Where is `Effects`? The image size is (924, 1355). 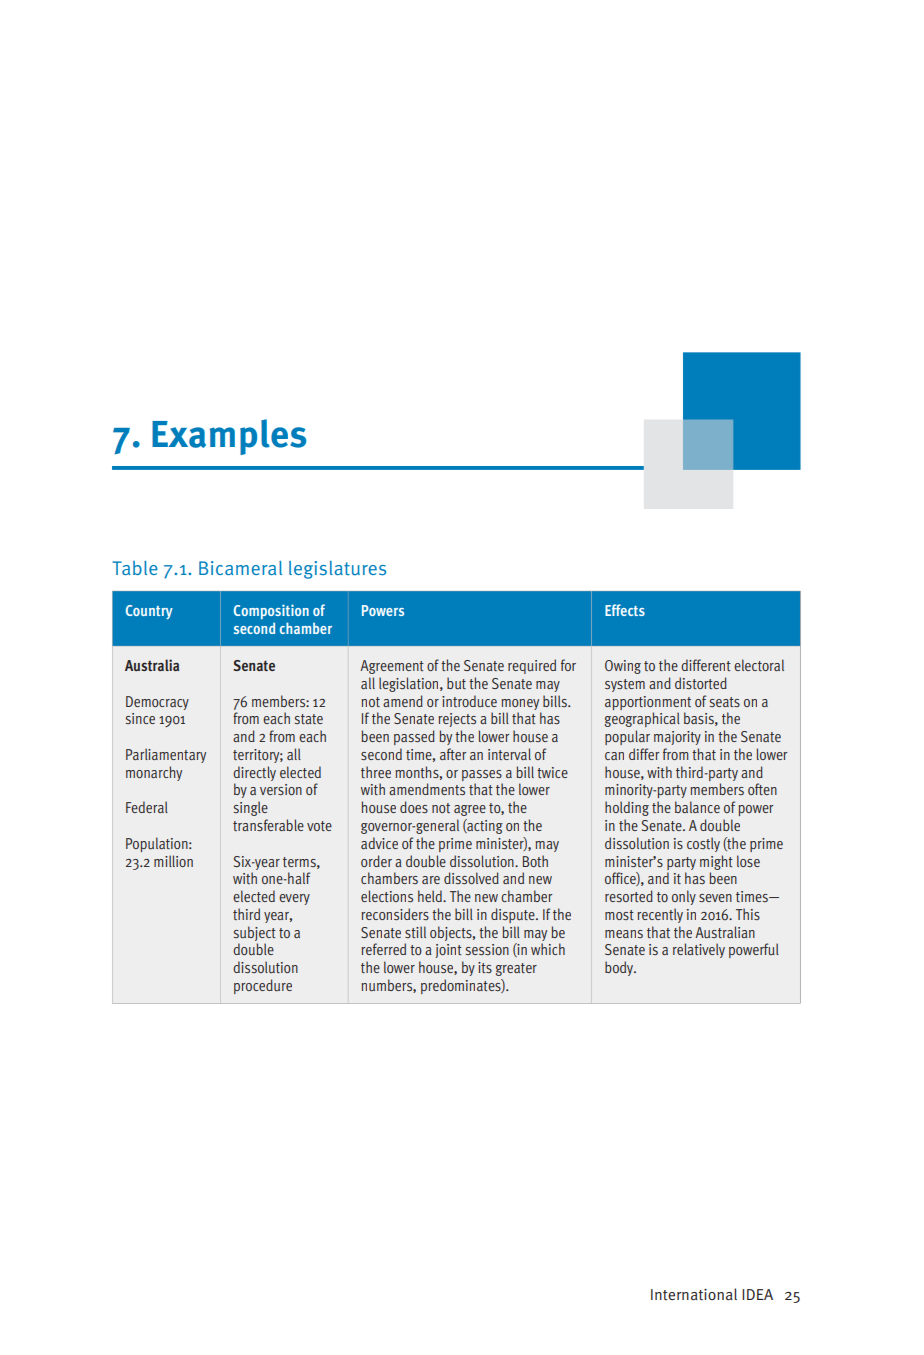
Effects is located at coordinates (625, 610).
